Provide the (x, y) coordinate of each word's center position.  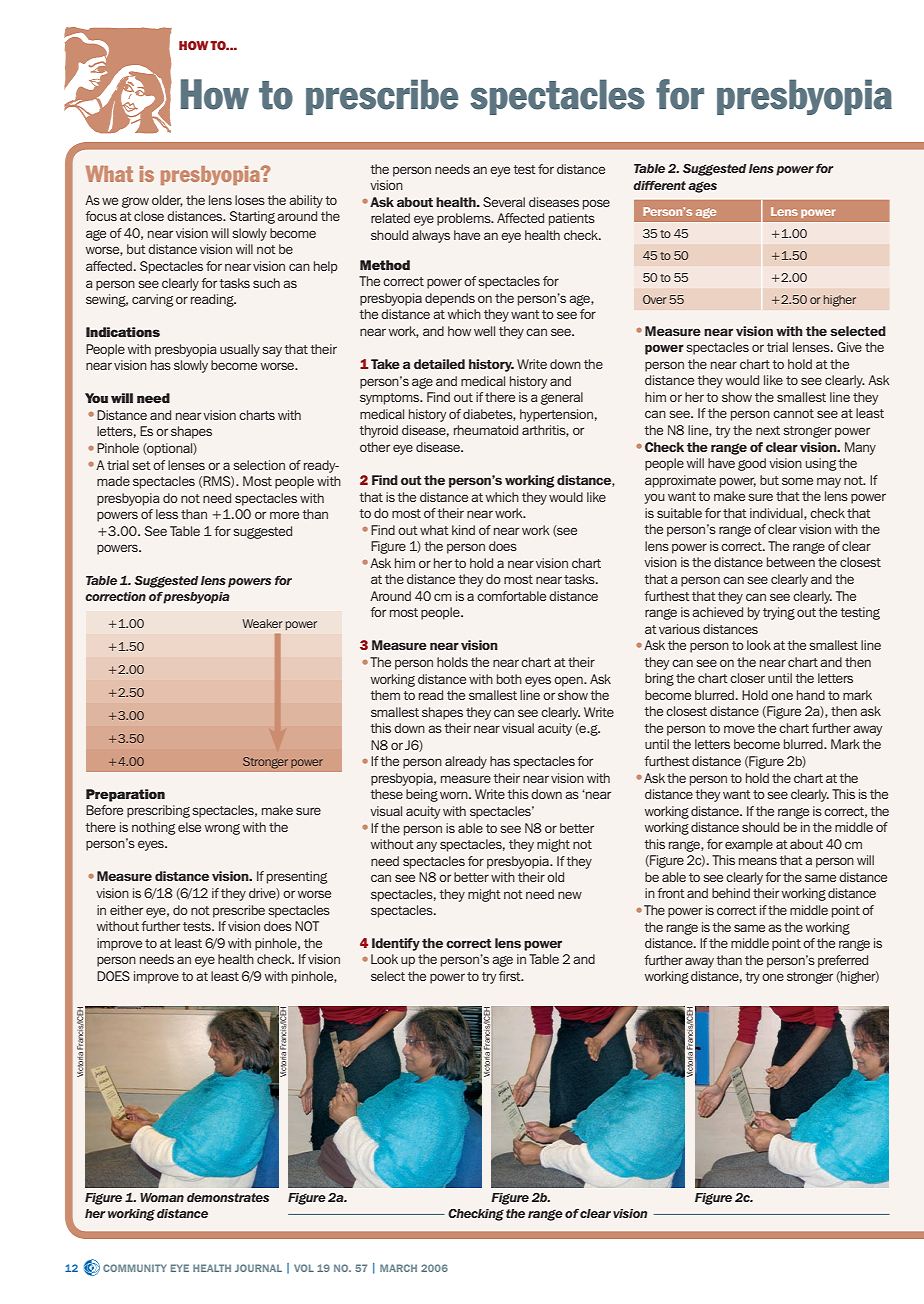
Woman (162, 1197)
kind (463, 530)
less (167, 514)
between (791, 562)
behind (731, 893)
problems (465, 219)
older (167, 201)
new (570, 895)
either (126, 910)
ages (702, 187)
